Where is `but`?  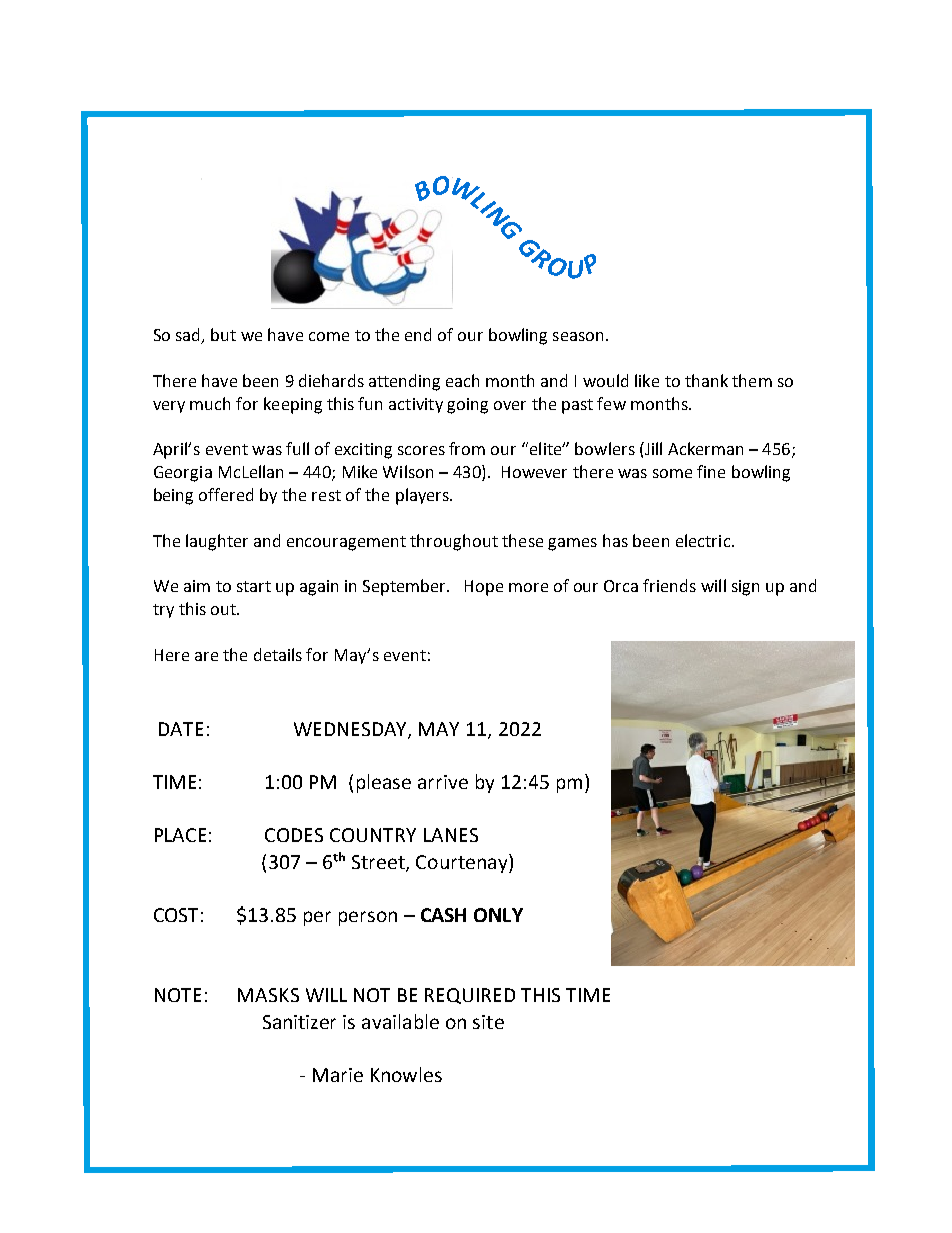
but is located at coordinates (223, 334).
